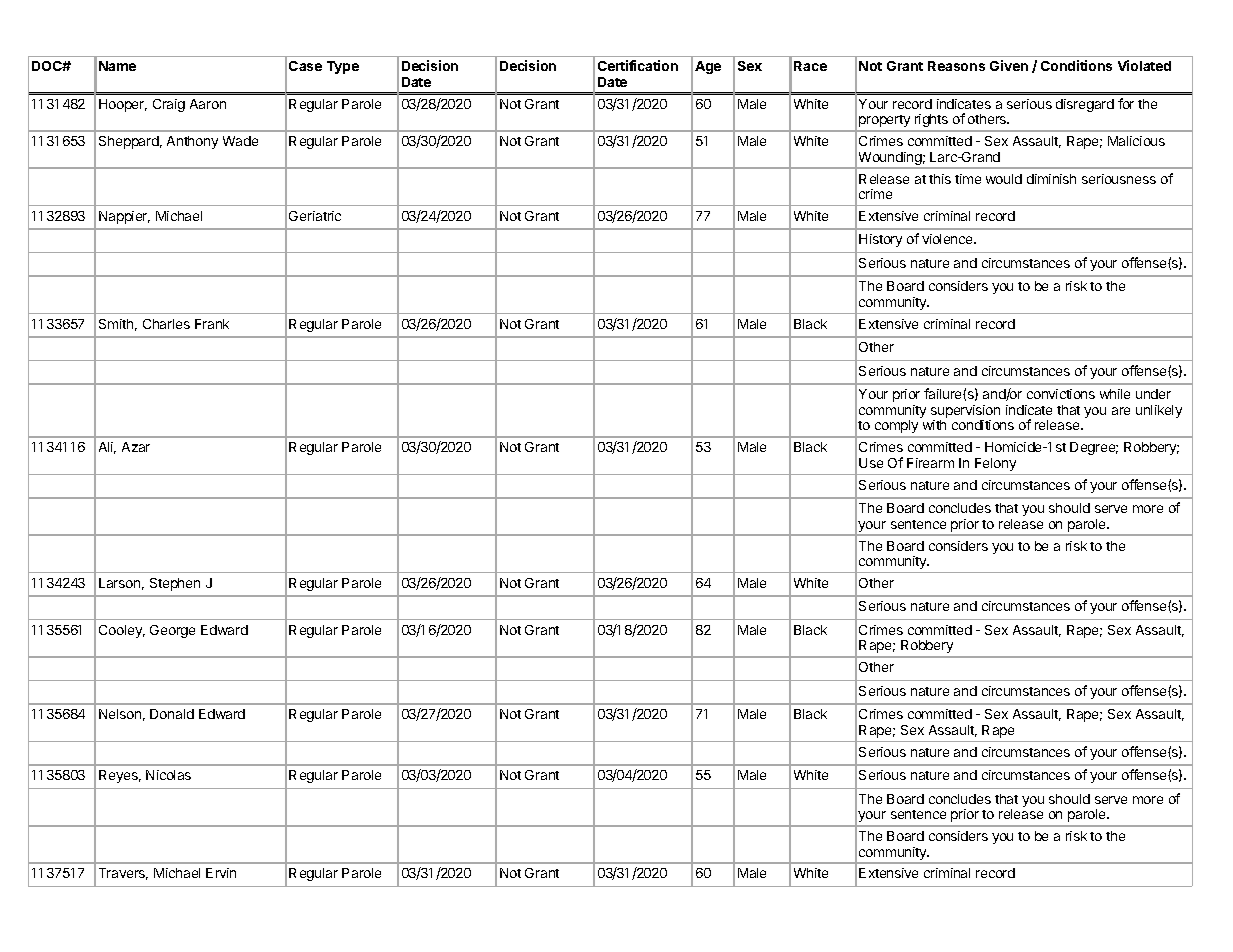  What do you see at coordinates (168, 775) in the screenshot?
I see `Nicolas` at bounding box center [168, 775].
